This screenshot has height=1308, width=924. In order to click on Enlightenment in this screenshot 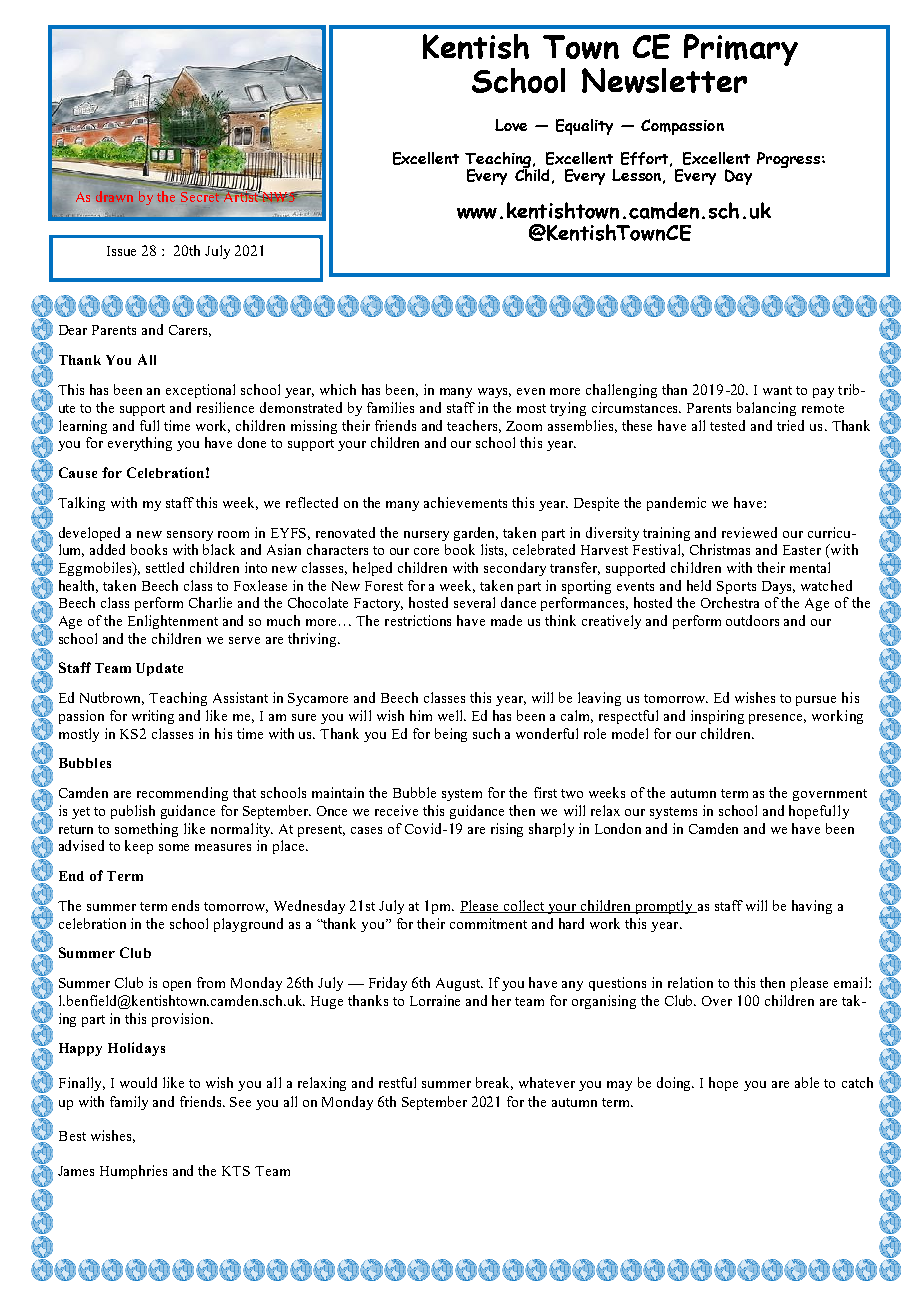, I will do `click(173, 622)`.
